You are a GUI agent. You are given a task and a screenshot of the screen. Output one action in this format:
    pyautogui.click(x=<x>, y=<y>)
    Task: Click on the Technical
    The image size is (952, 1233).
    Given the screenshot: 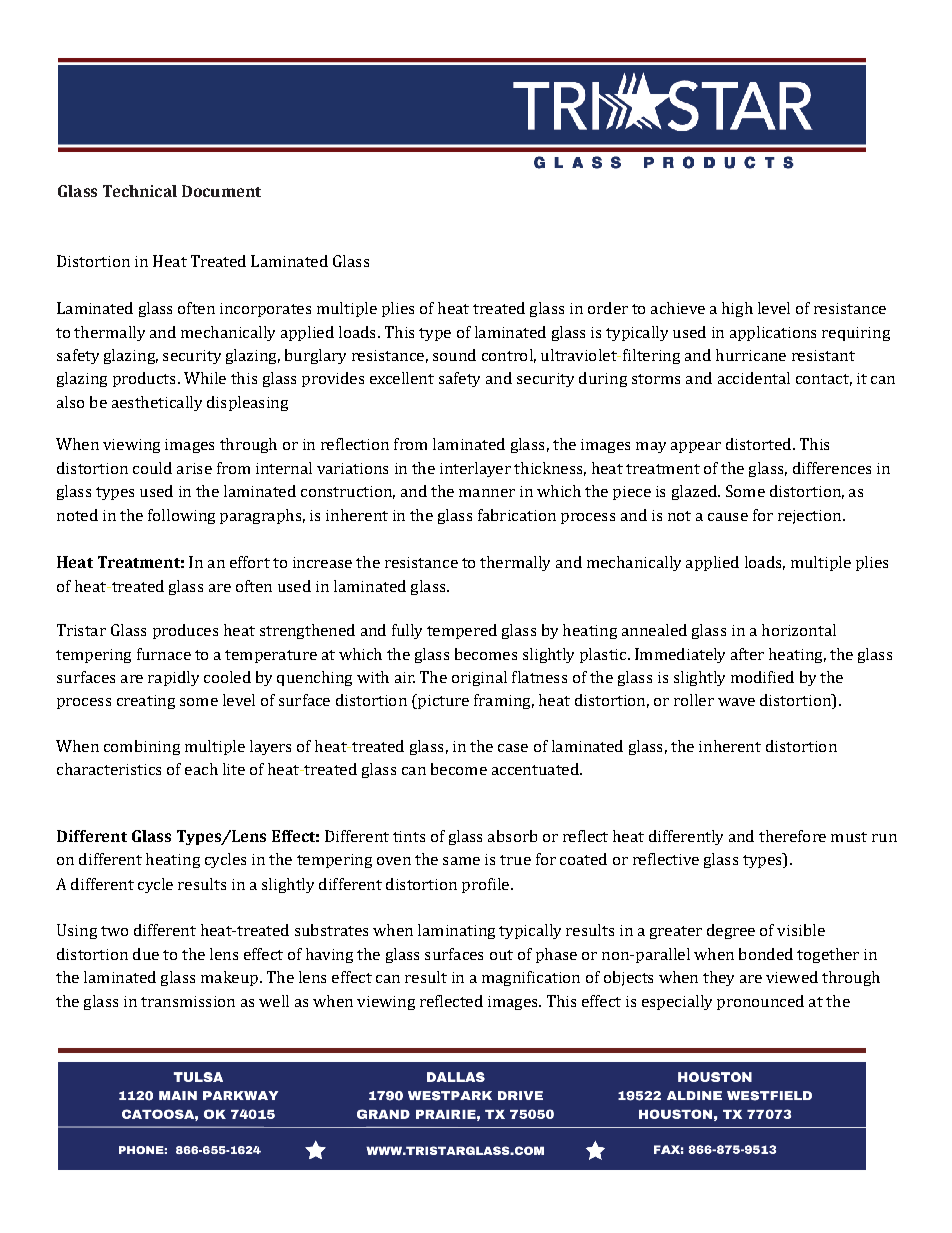 What is the action you would take?
    pyautogui.click(x=140, y=191)
